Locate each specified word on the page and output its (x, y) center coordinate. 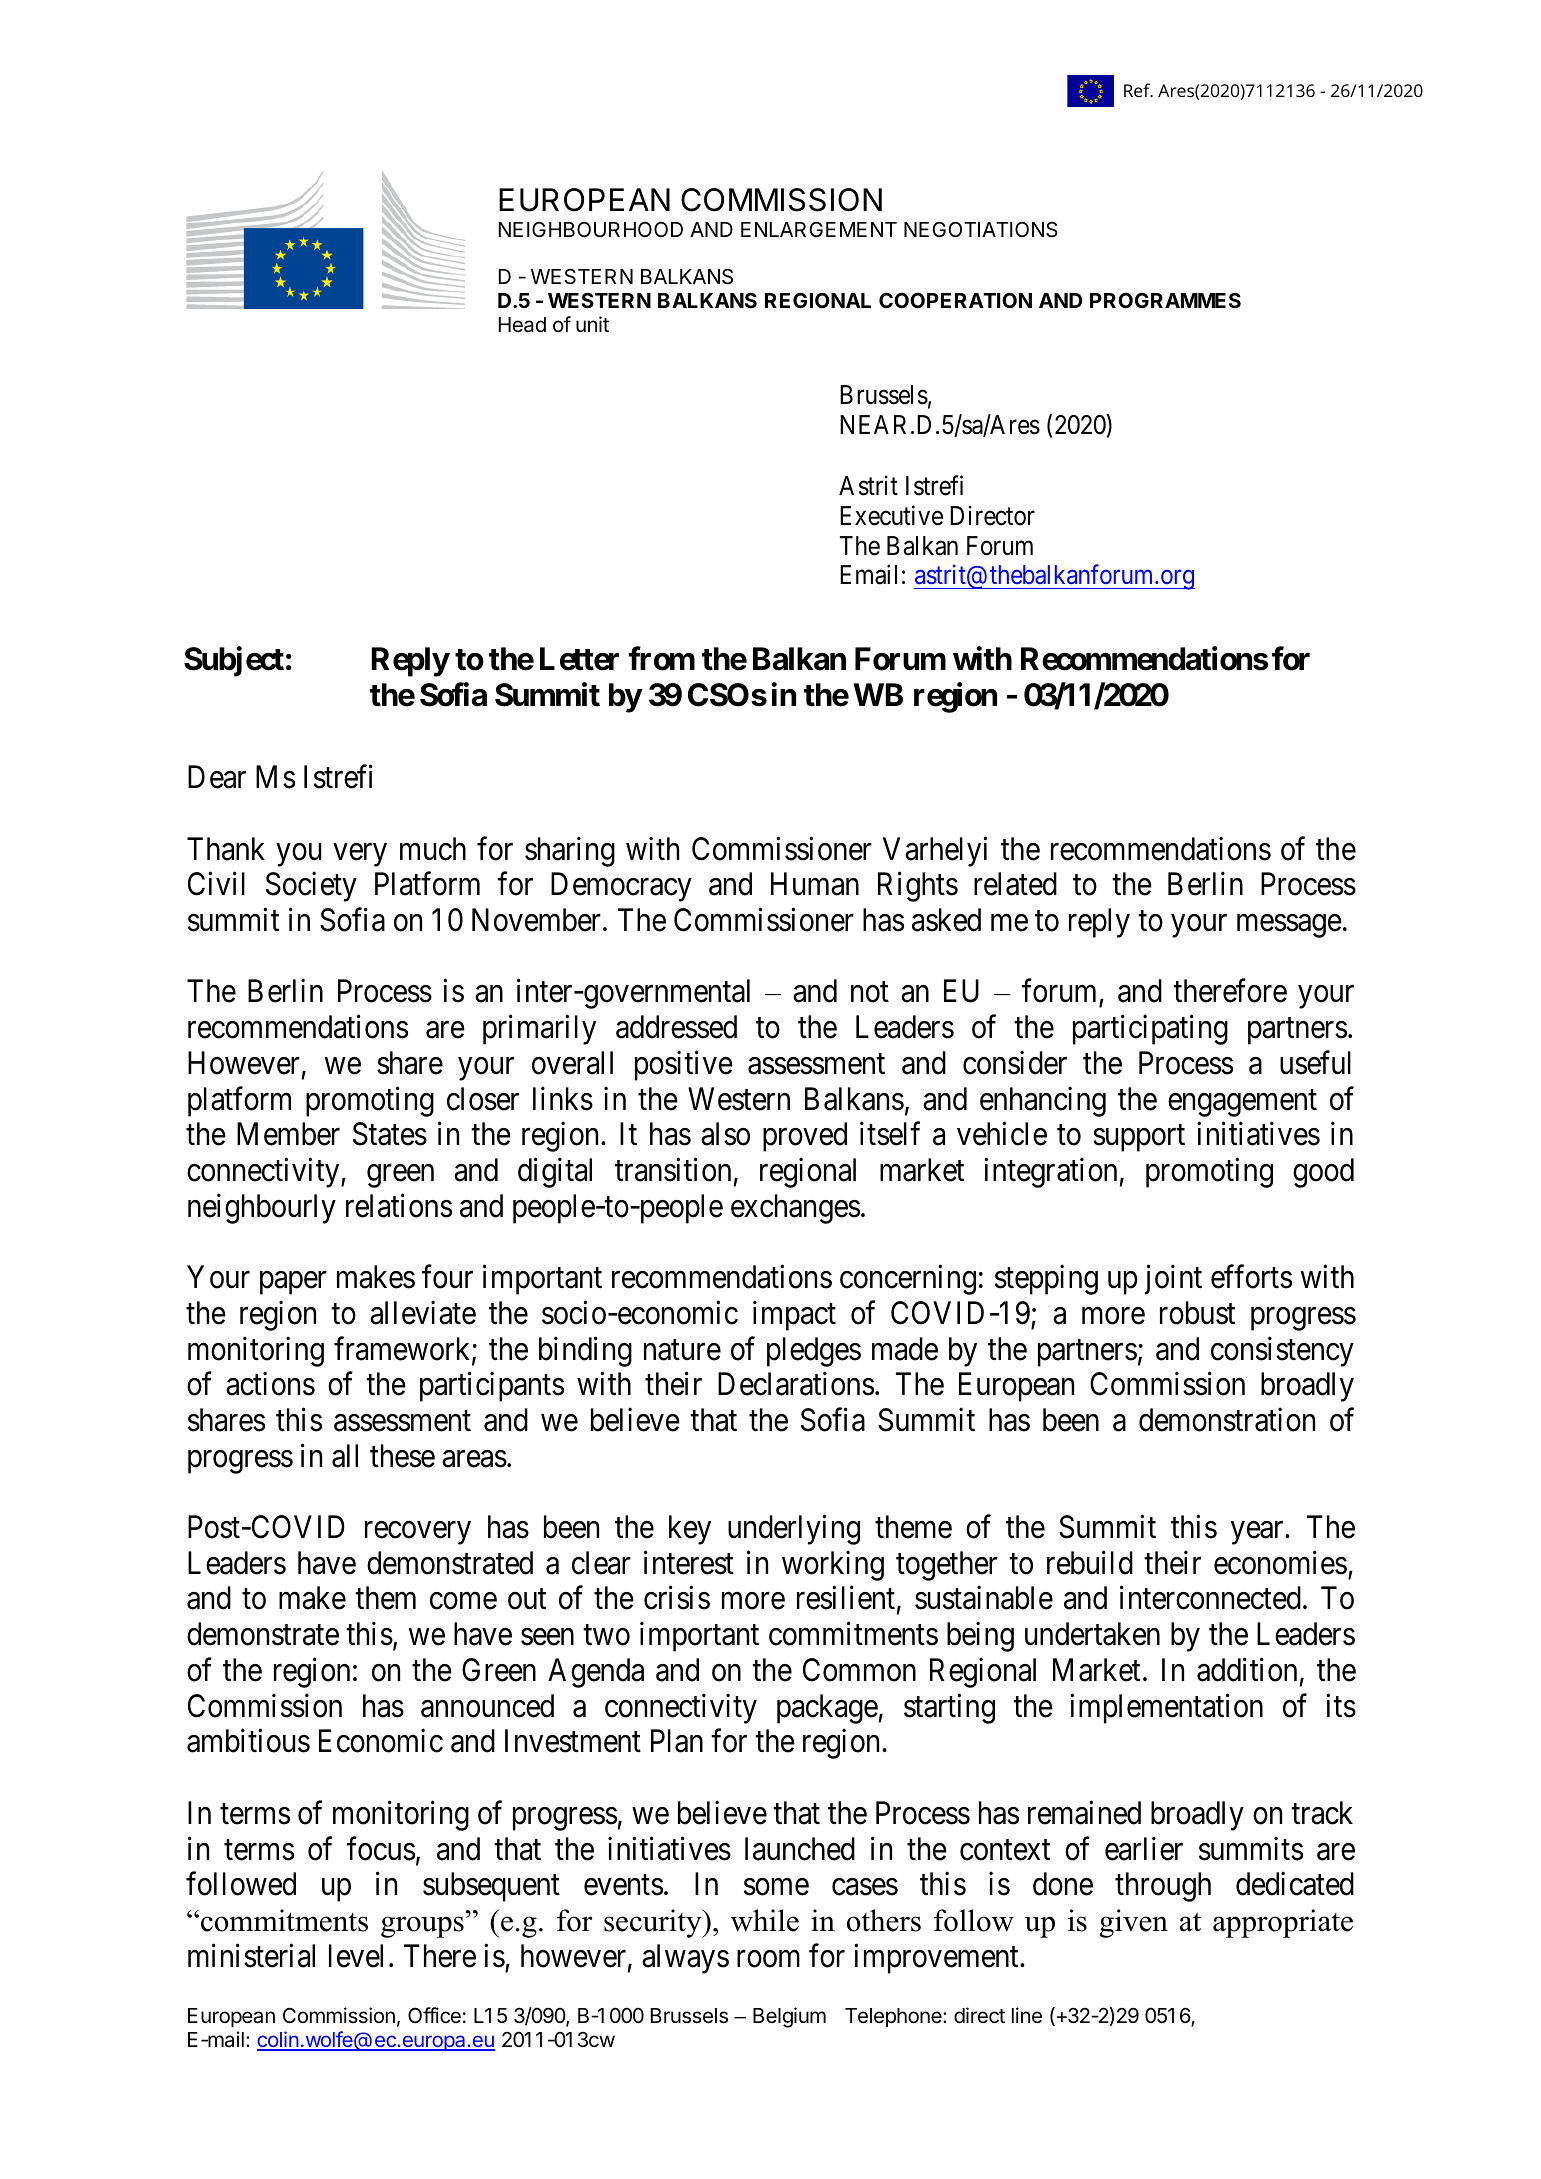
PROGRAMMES (1165, 300)
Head (522, 325)
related (1015, 884)
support (1139, 1138)
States (390, 1134)
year (1258, 1533)
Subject (234, 662)
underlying (794, 1530)
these (402, 1456)
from (661, 659)
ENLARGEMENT (819, 229)
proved (805, 1137)
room (768, 1959)
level (356, 1956)
